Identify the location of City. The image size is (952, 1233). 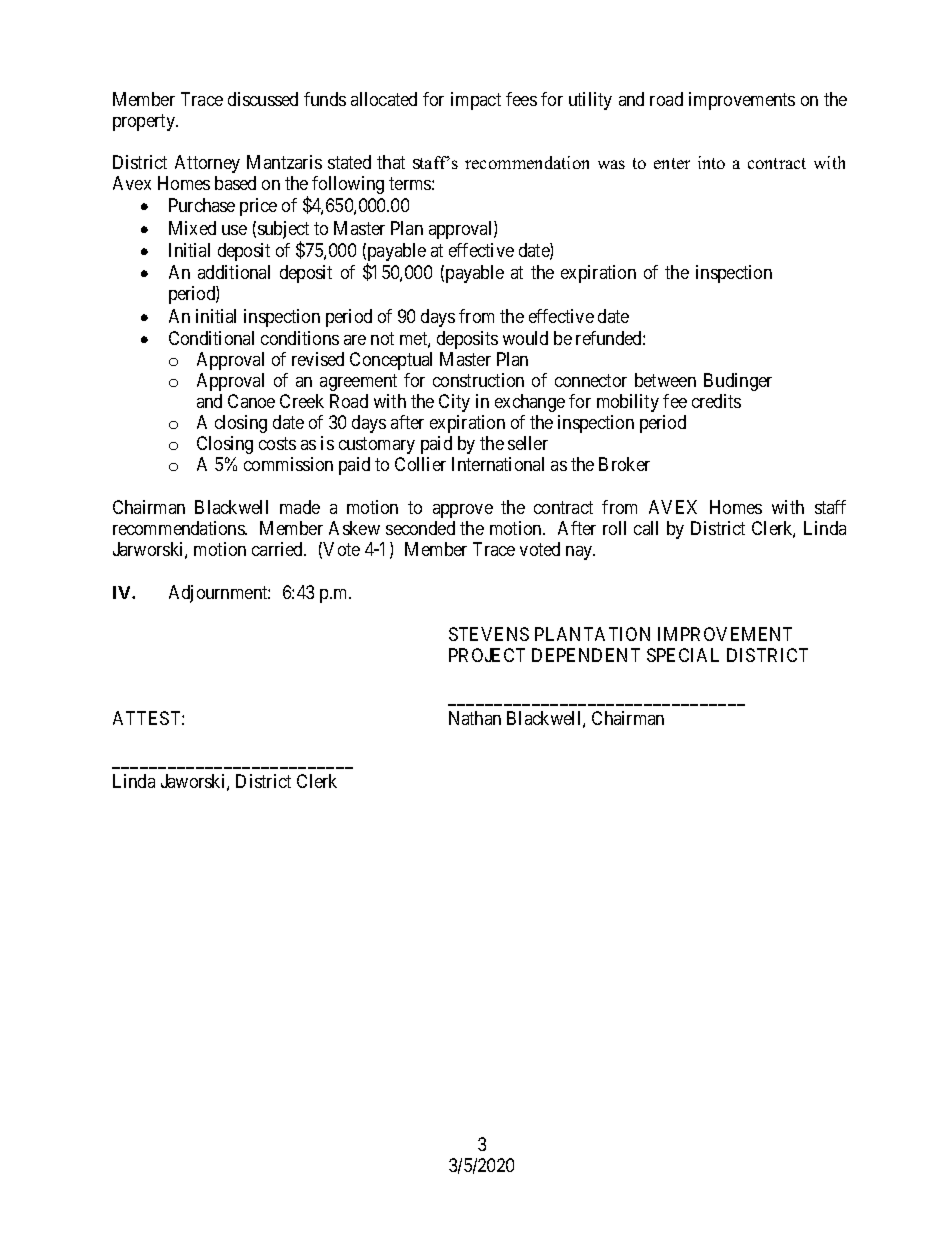
(454, 403).
